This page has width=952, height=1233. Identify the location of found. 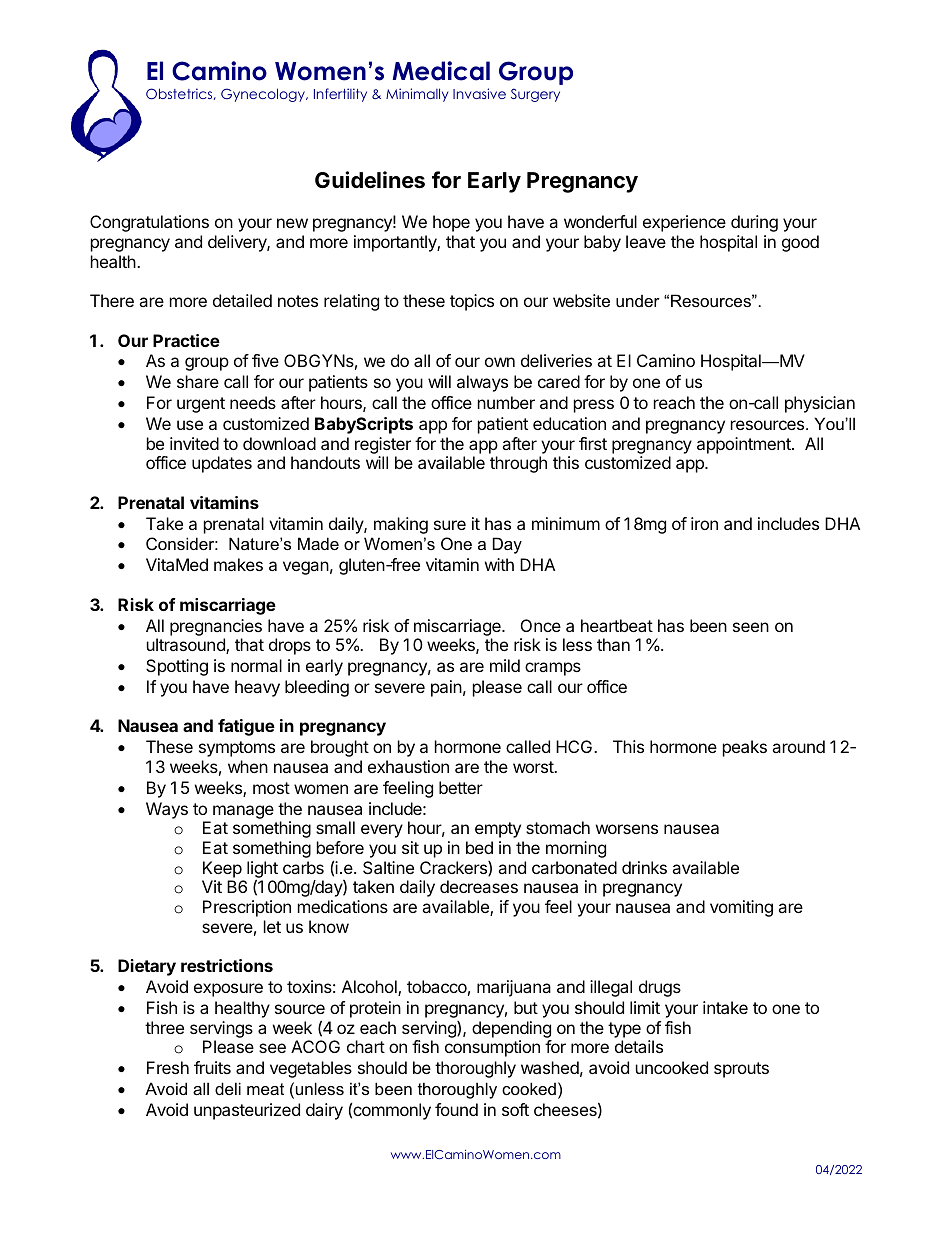
(456, 1109).
